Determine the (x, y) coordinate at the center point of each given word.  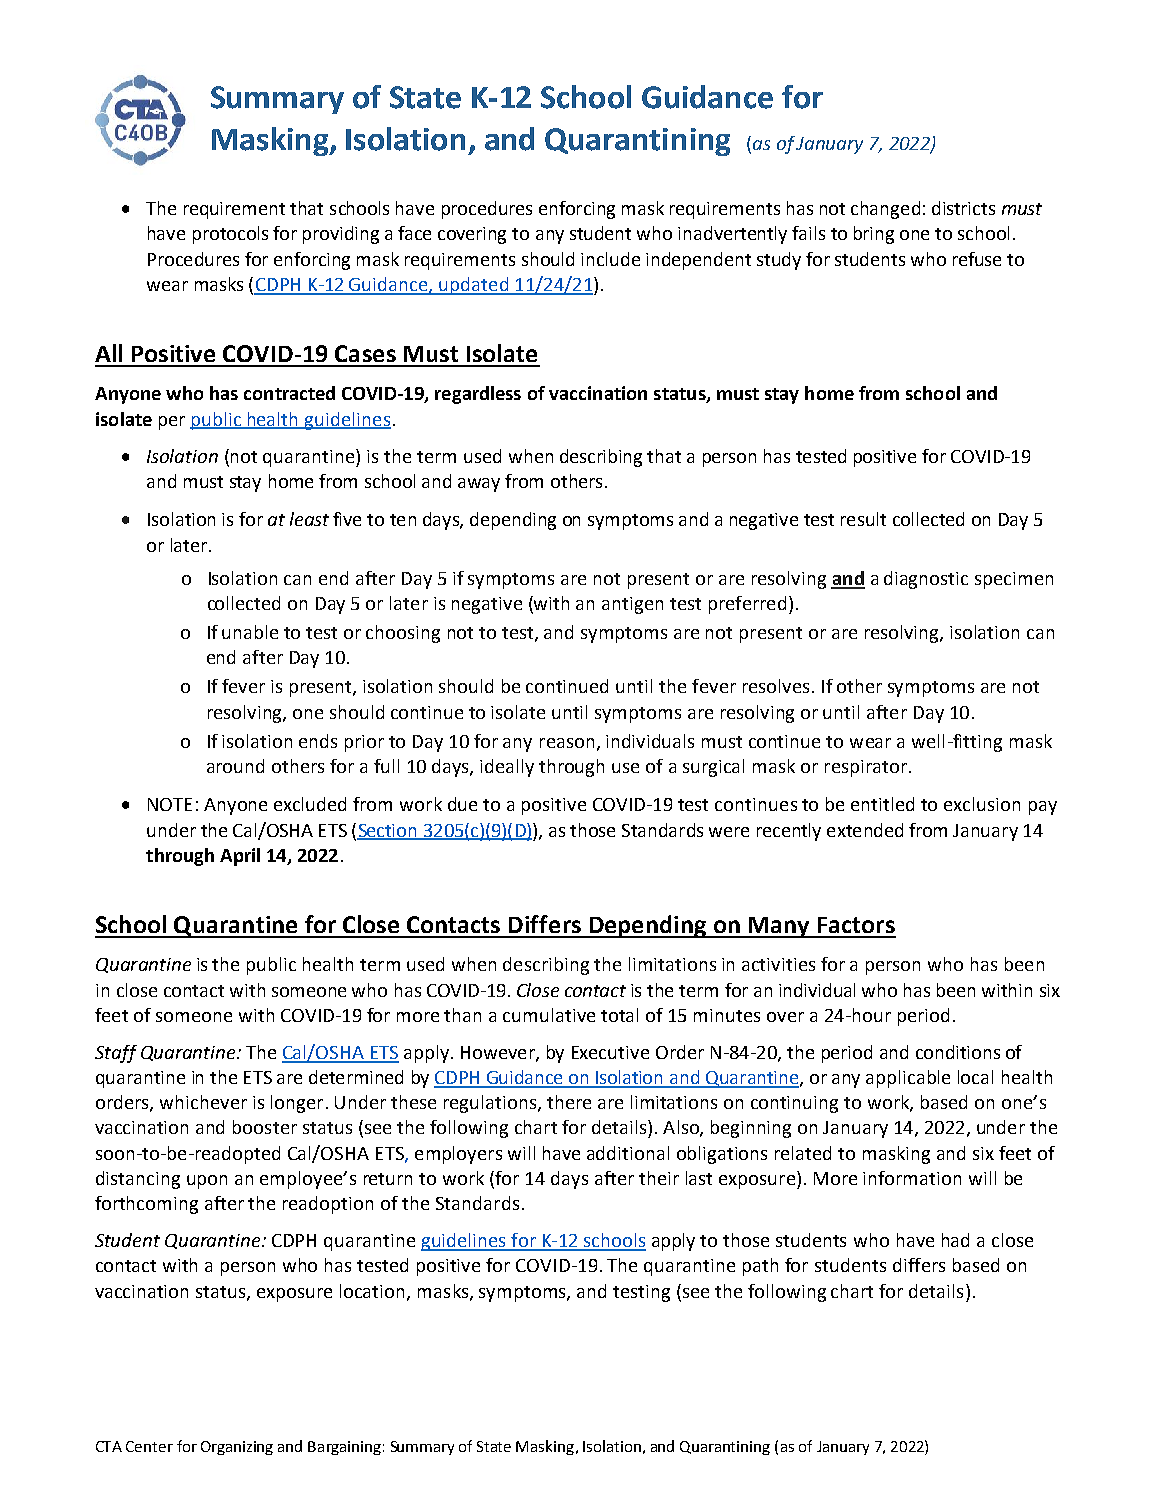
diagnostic (926, 580)
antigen (632, 605)
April (240, 857)
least (309, 519)
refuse (977, 259)
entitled (882, 804)
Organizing (237, 1448)
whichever (203, 1102)
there (569, 1102)
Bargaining (344, 1448)
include (610, 259)
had (955, 1240)
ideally (507, 768)
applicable (908, 1079)
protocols (230, 235)
